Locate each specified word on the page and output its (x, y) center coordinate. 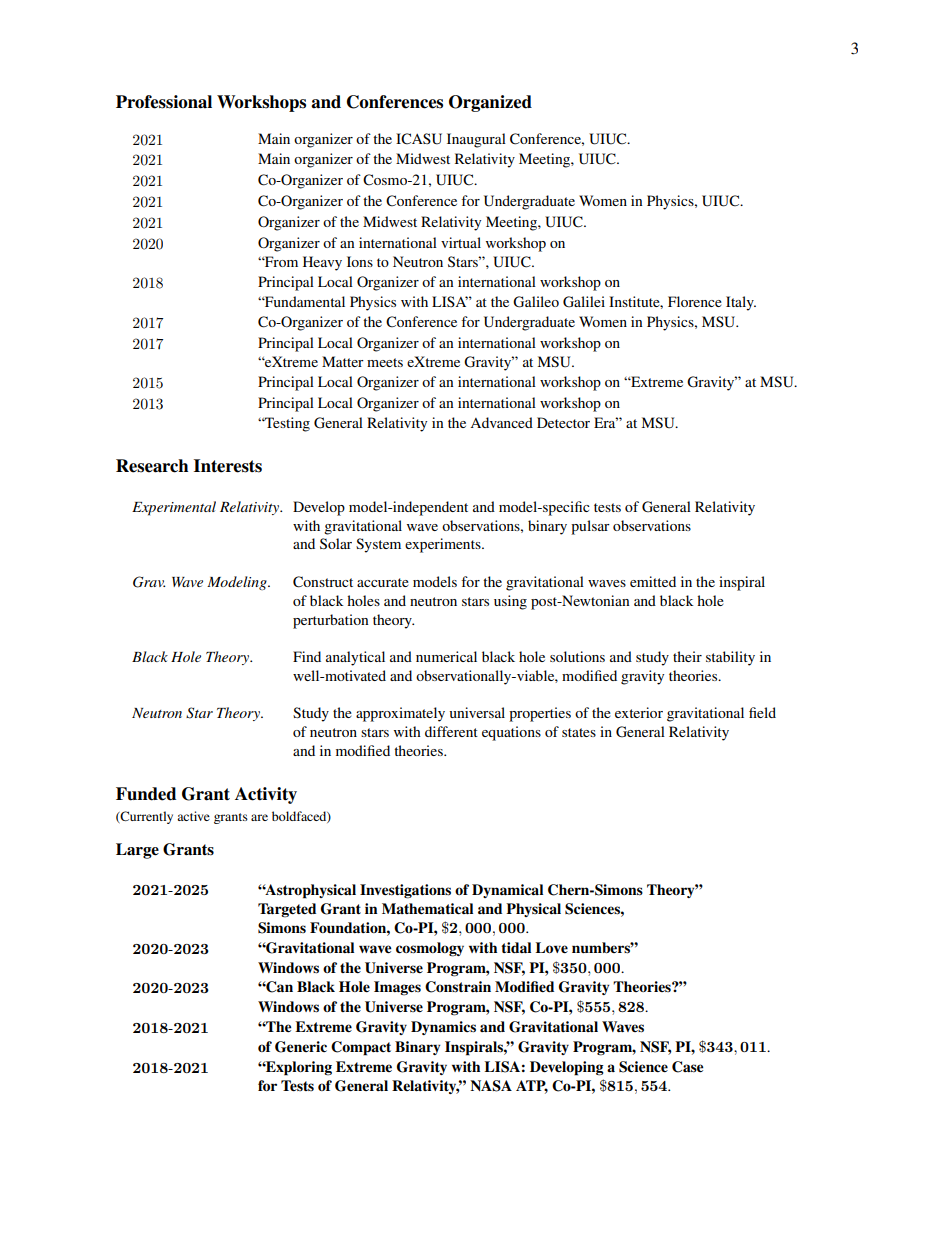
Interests (228, 466)
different (451, 731)
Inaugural (476, 140)
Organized (490, 103)
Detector (563, 422)
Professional (164, 102)
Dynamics (443, 1028)
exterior (639, 712)
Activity (266, 795)
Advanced (501, 422)
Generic (301, 1047)
